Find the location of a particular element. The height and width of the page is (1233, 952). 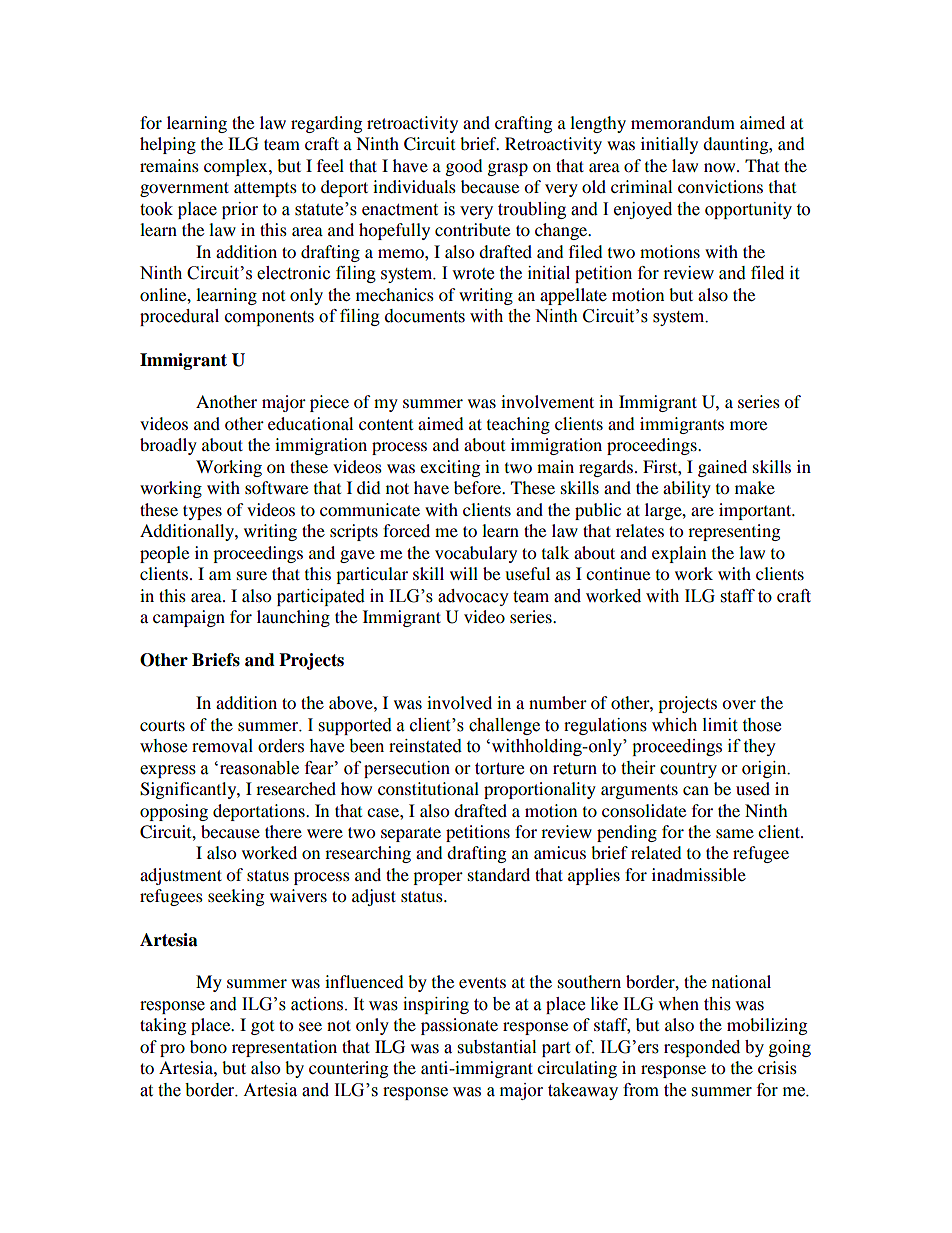

passionate is located at coordinates (459, 1026).
